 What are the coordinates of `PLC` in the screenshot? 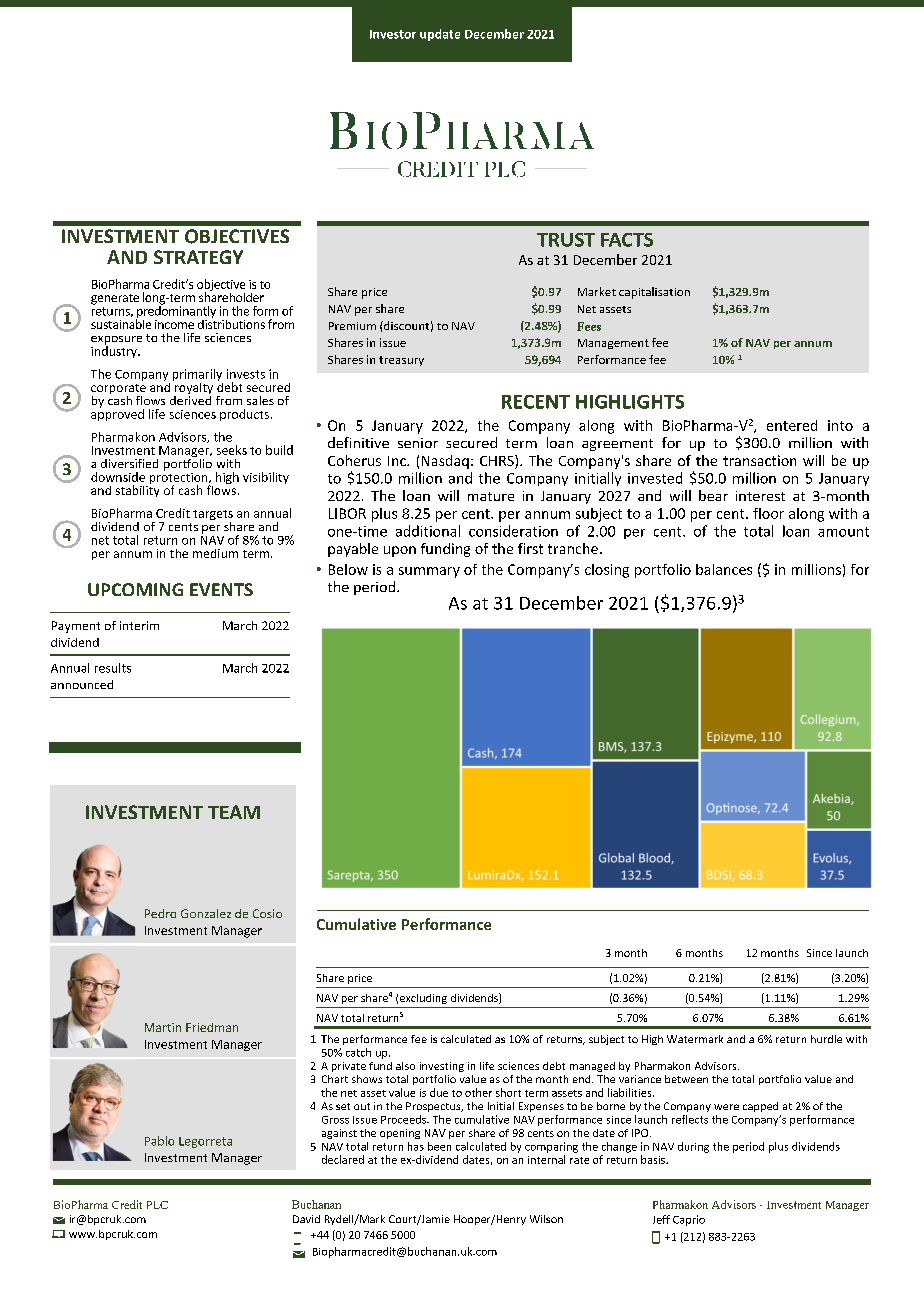 It's located at (157, 1205).
